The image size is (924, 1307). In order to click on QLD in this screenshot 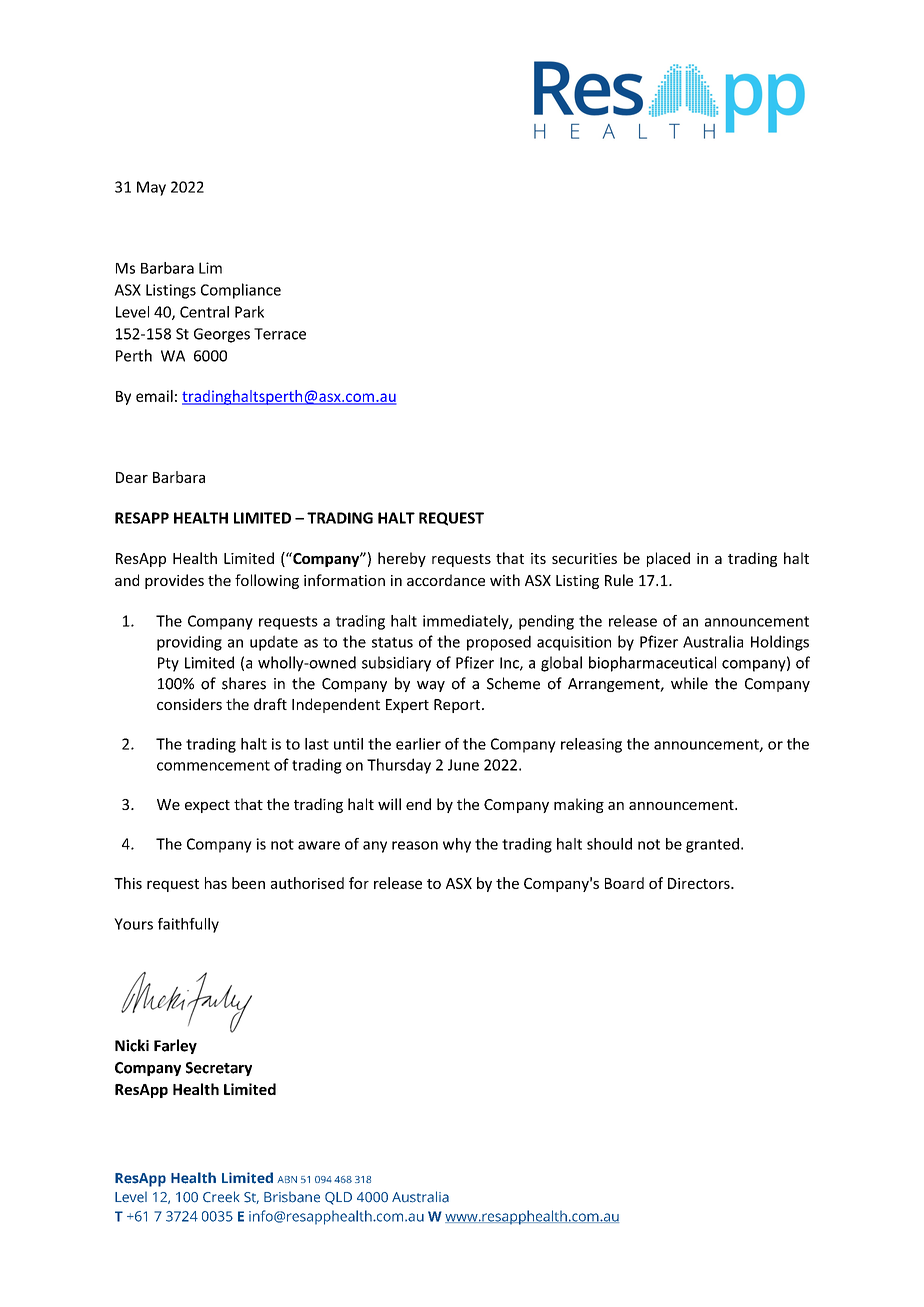, I will do `click(338, 1198)`.
